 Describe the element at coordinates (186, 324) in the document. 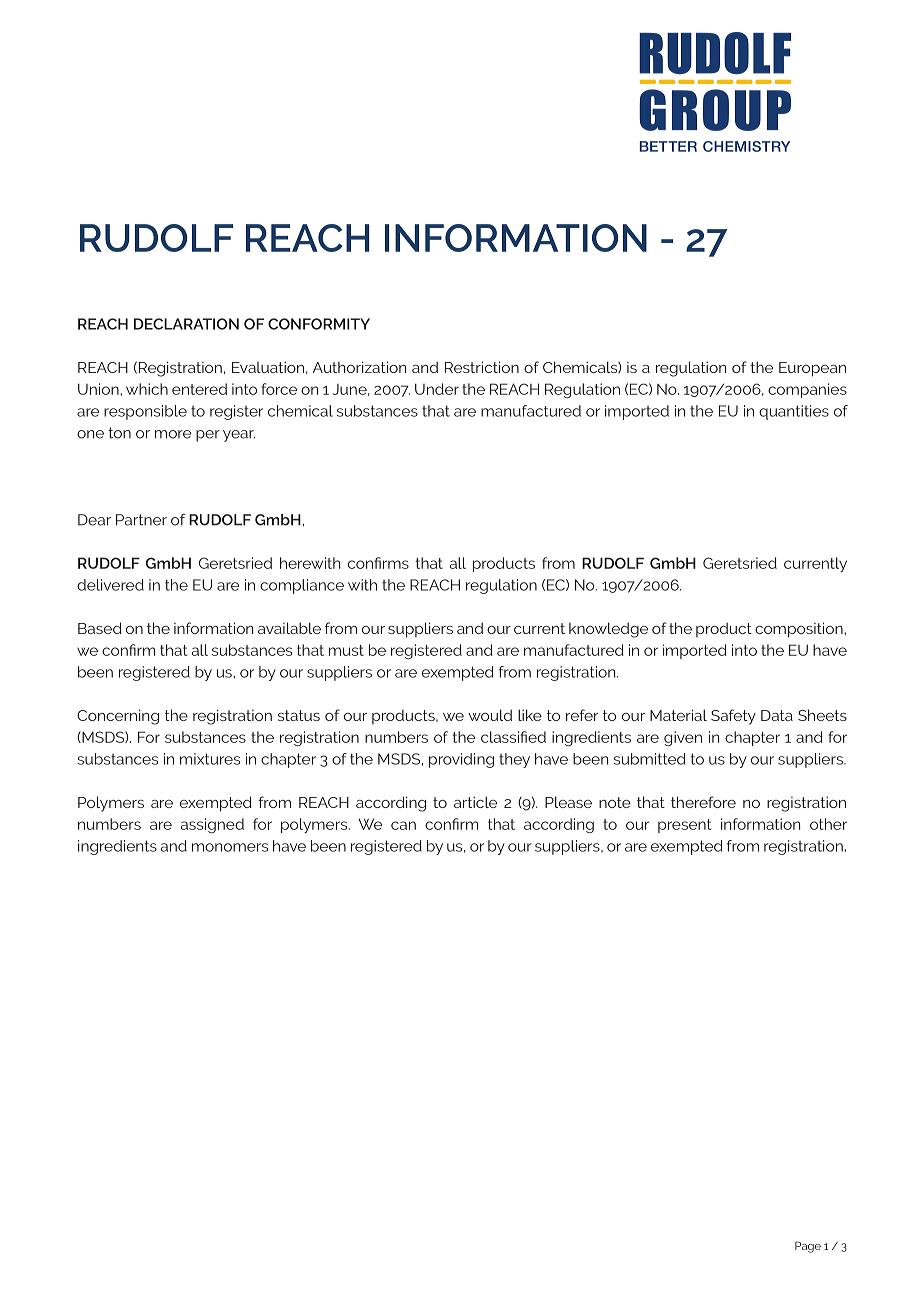

I see `DECLARATION` at that location.
